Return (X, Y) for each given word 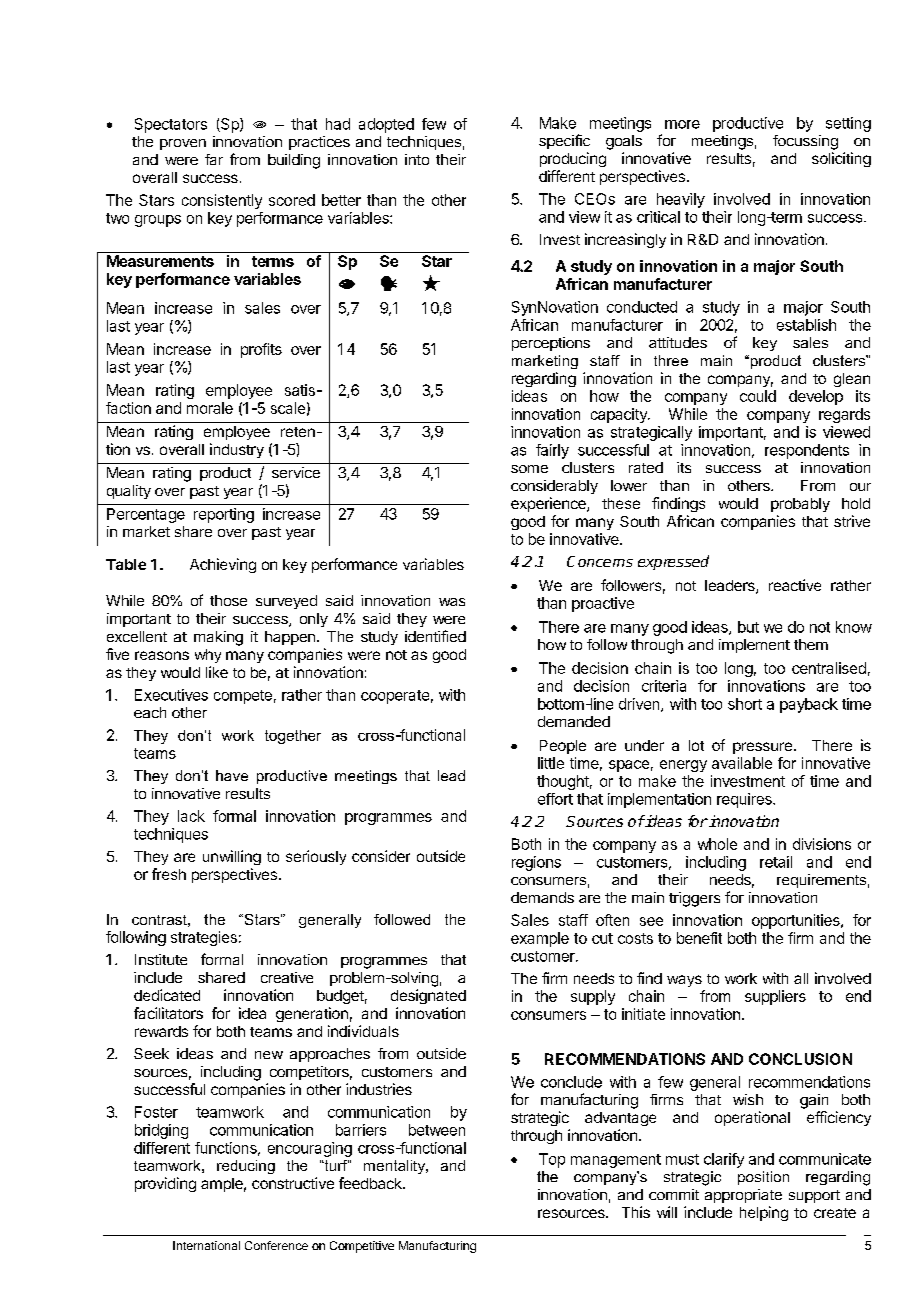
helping (764, 1213)
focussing (805, 142)
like (217, 672)
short (745, 704)
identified (435, 636)
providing (165, 1184)
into (417, 159)
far (214, 159)
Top (552, 1160)
